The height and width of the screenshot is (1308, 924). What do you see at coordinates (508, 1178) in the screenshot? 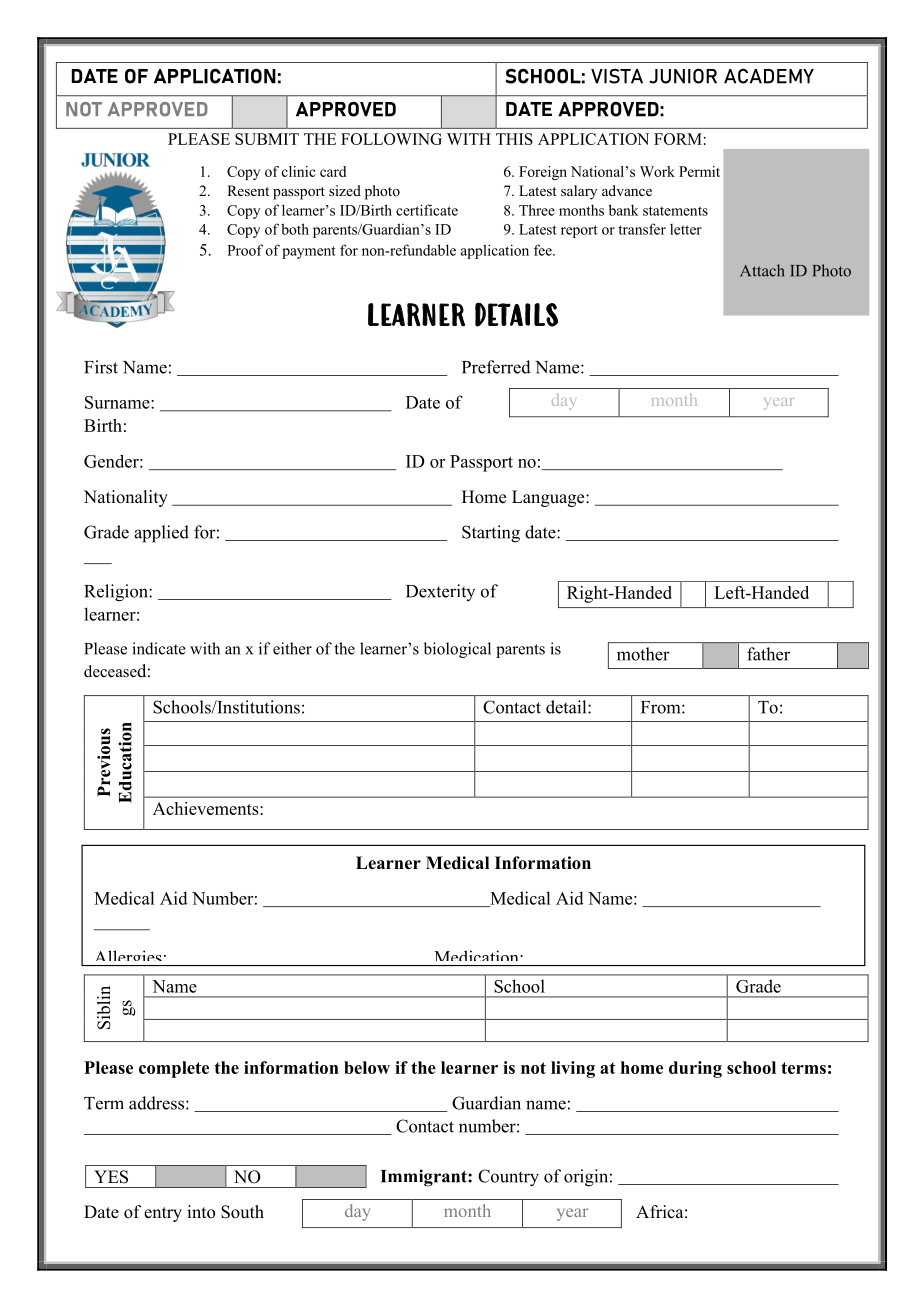
I see `Country` at bounding box center [508, 1178].
